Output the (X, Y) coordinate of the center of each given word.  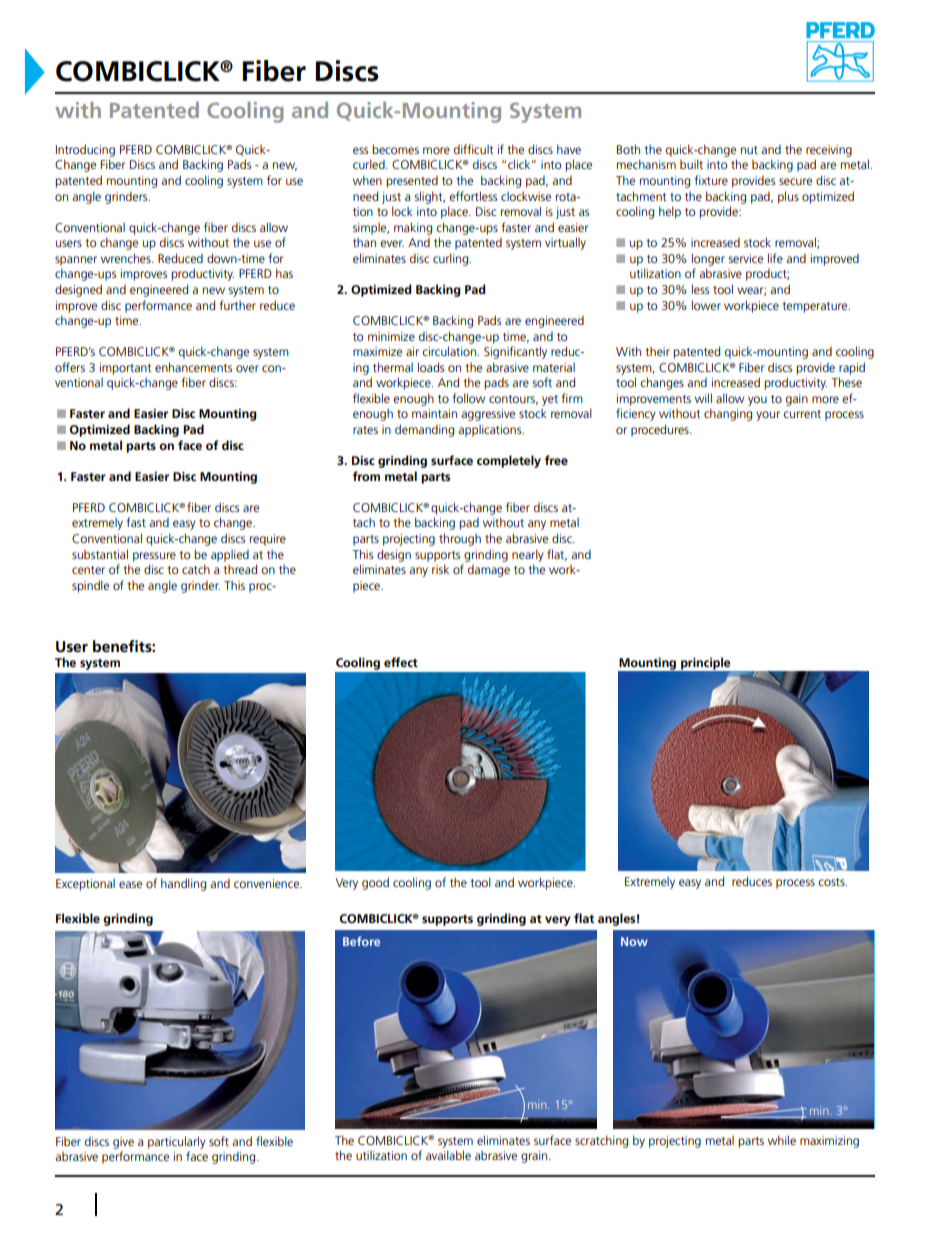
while (782, 1140)
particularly (177, 1142)
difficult (473, 149)
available (448, 1155)
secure (795, 181)
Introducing (85, 150)
